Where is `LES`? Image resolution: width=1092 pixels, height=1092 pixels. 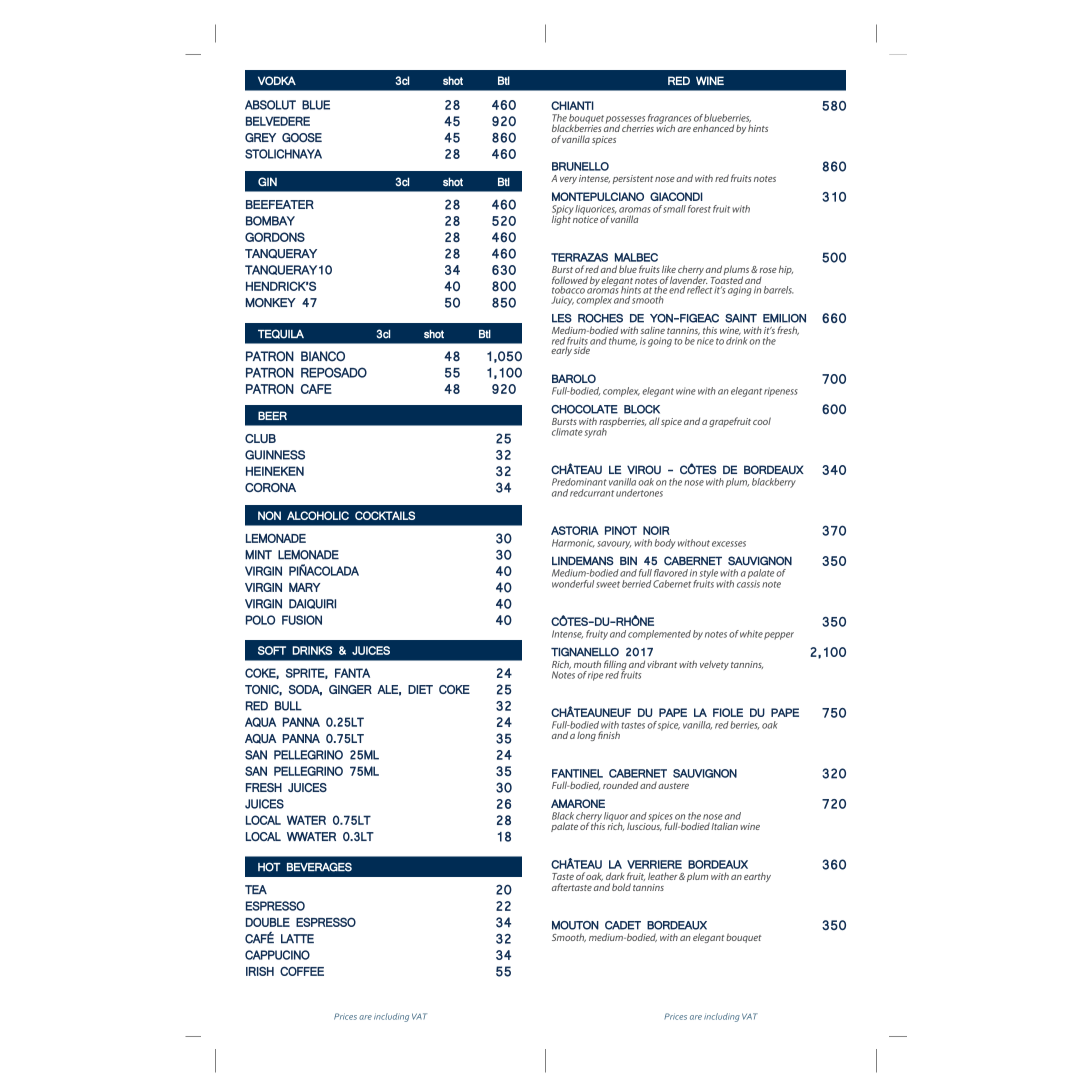 LES is located at coordinates (562, 318).
